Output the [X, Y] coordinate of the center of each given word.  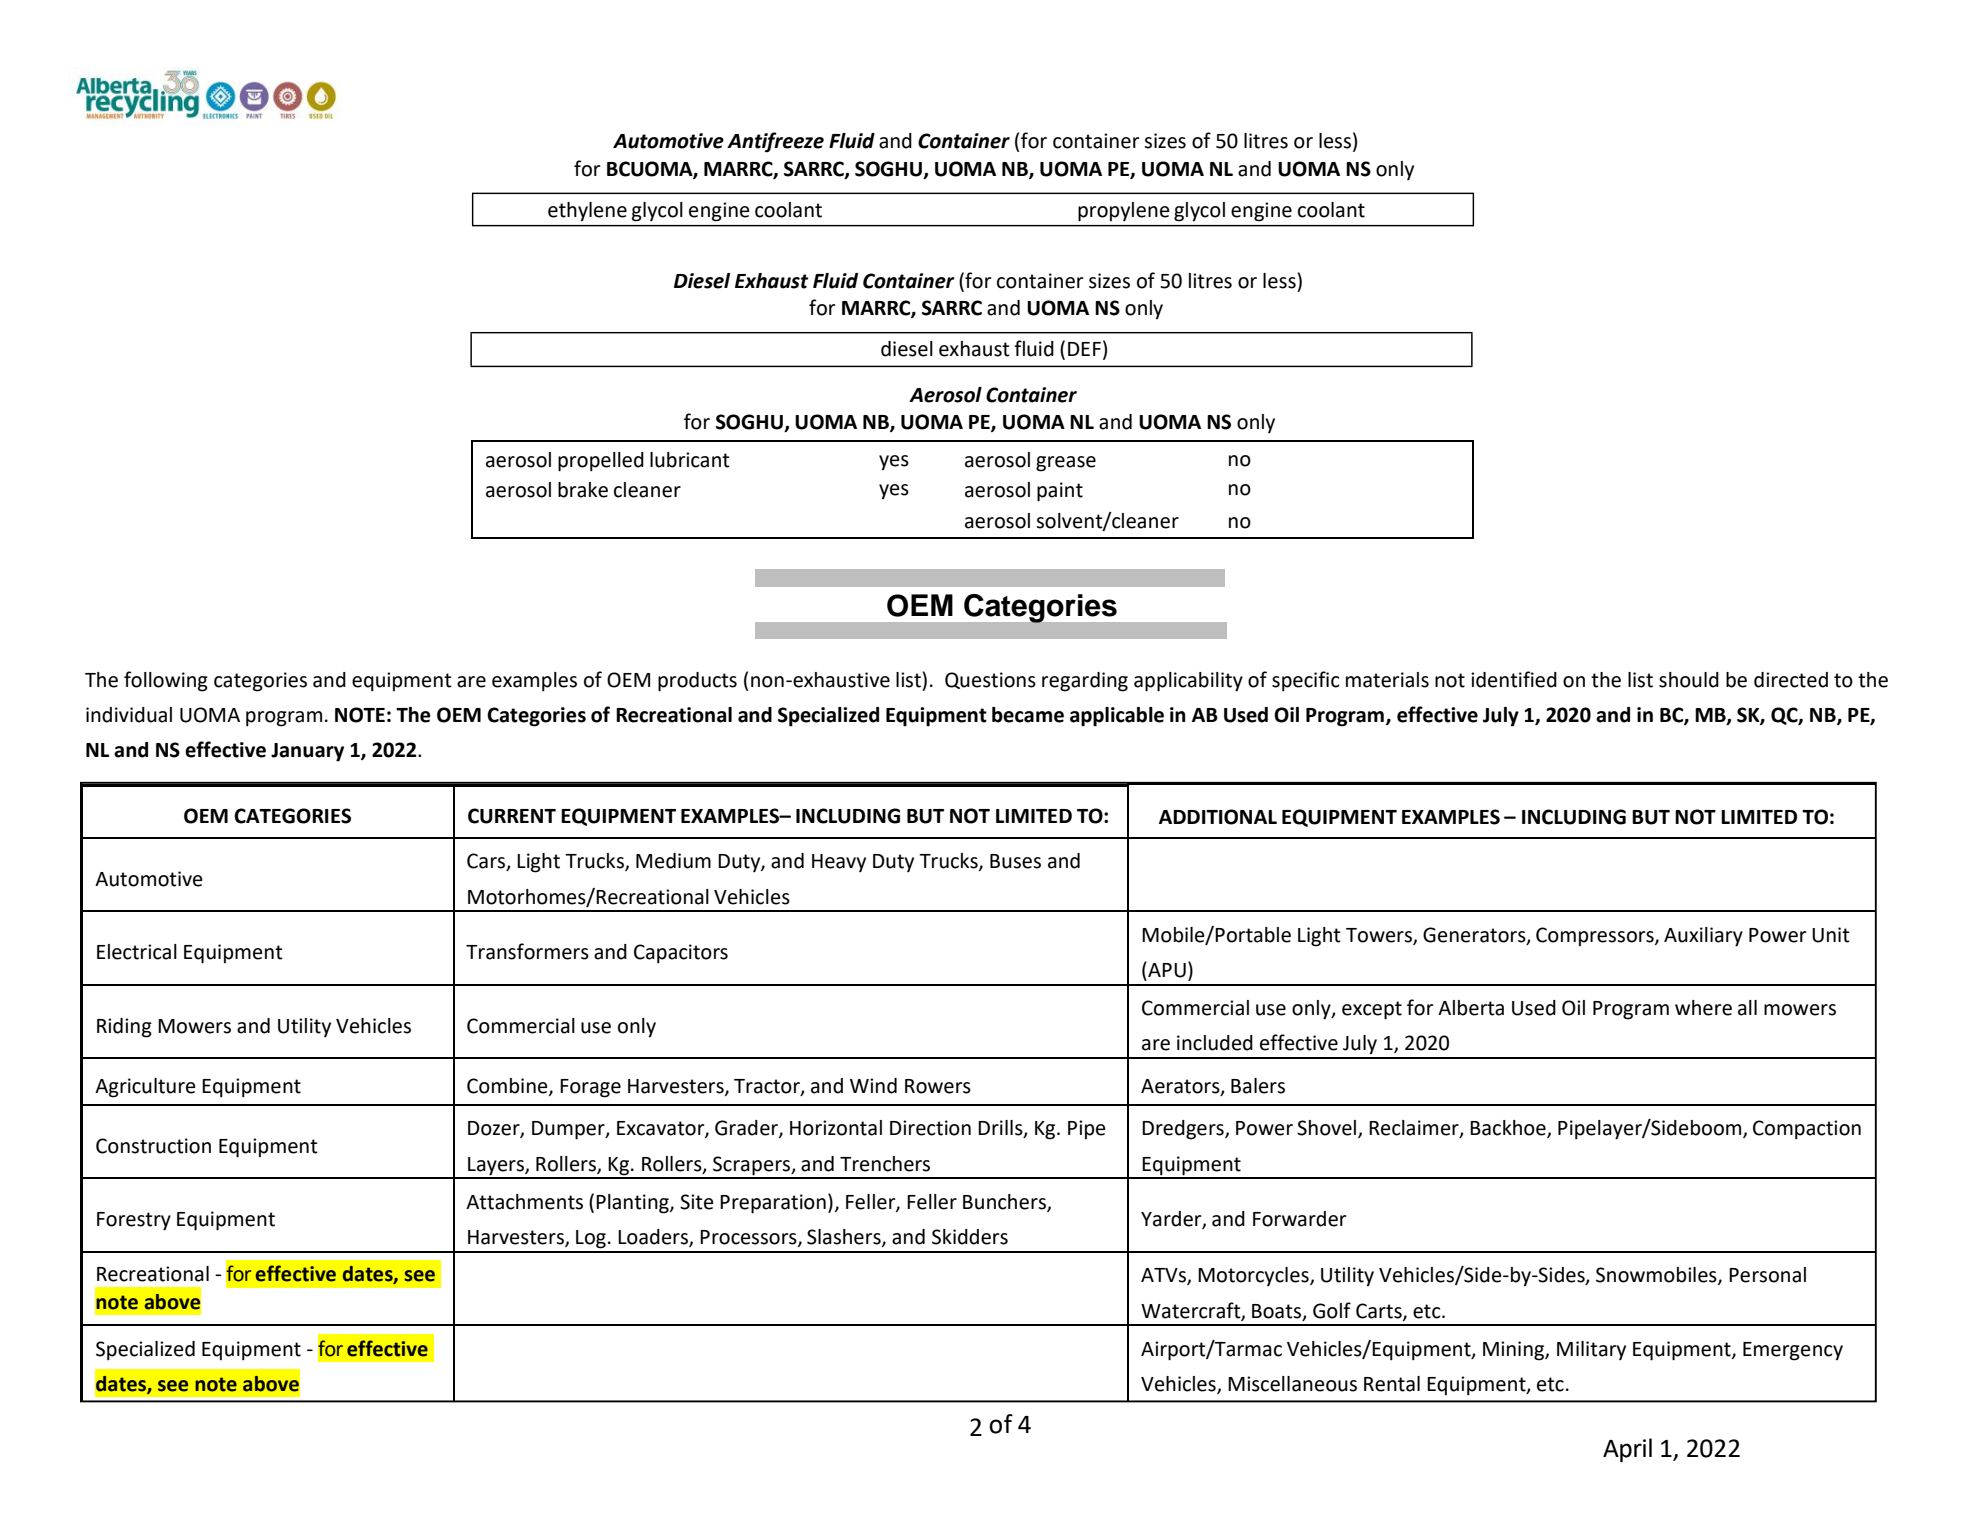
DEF [1084, 349]
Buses [1015, 861]
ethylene [587, 212]
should [1689, 680]
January [307, 752]
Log [591, 1239]
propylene [1124, 212]
